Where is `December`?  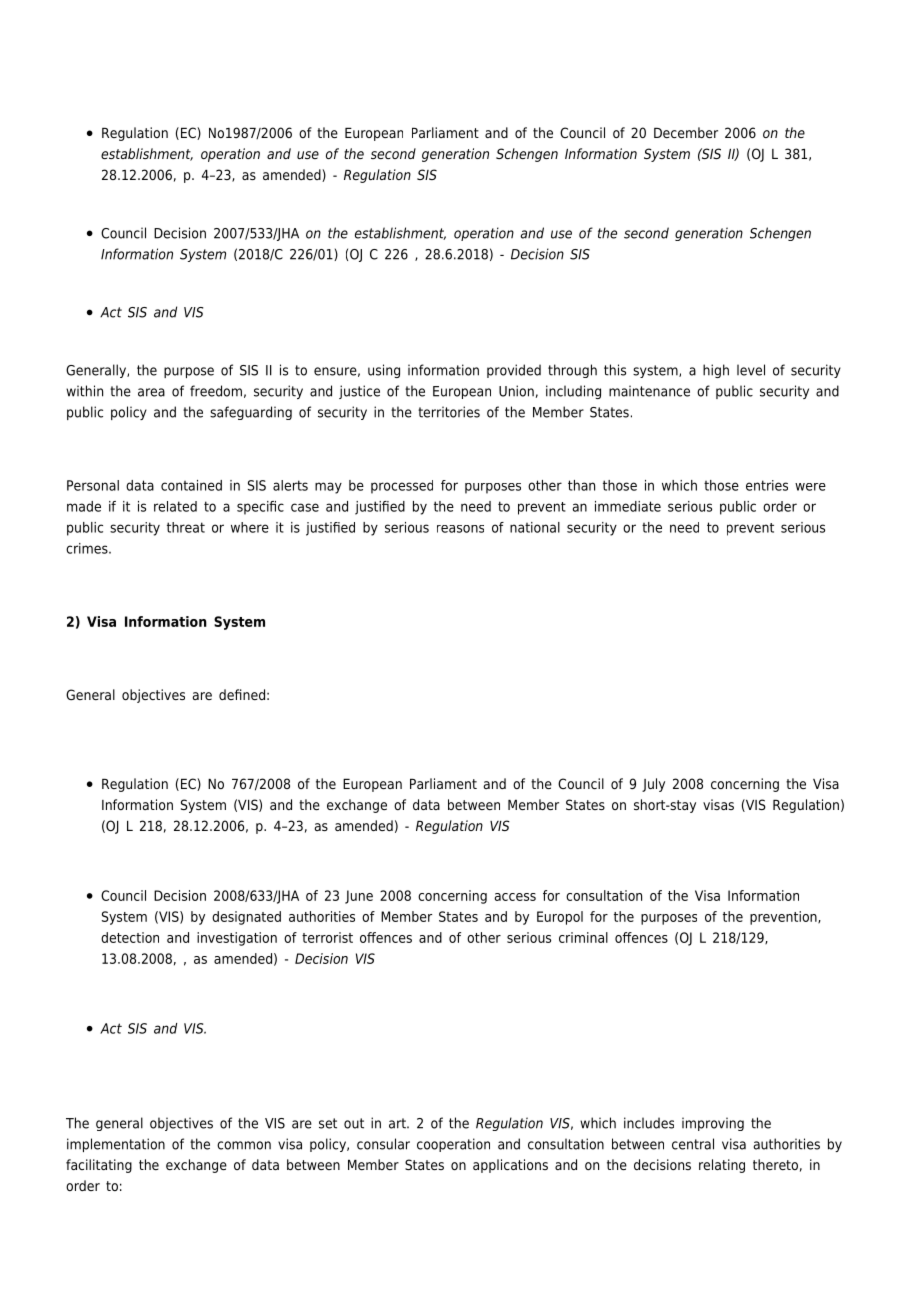 December is located at coordinates (686, 132).
